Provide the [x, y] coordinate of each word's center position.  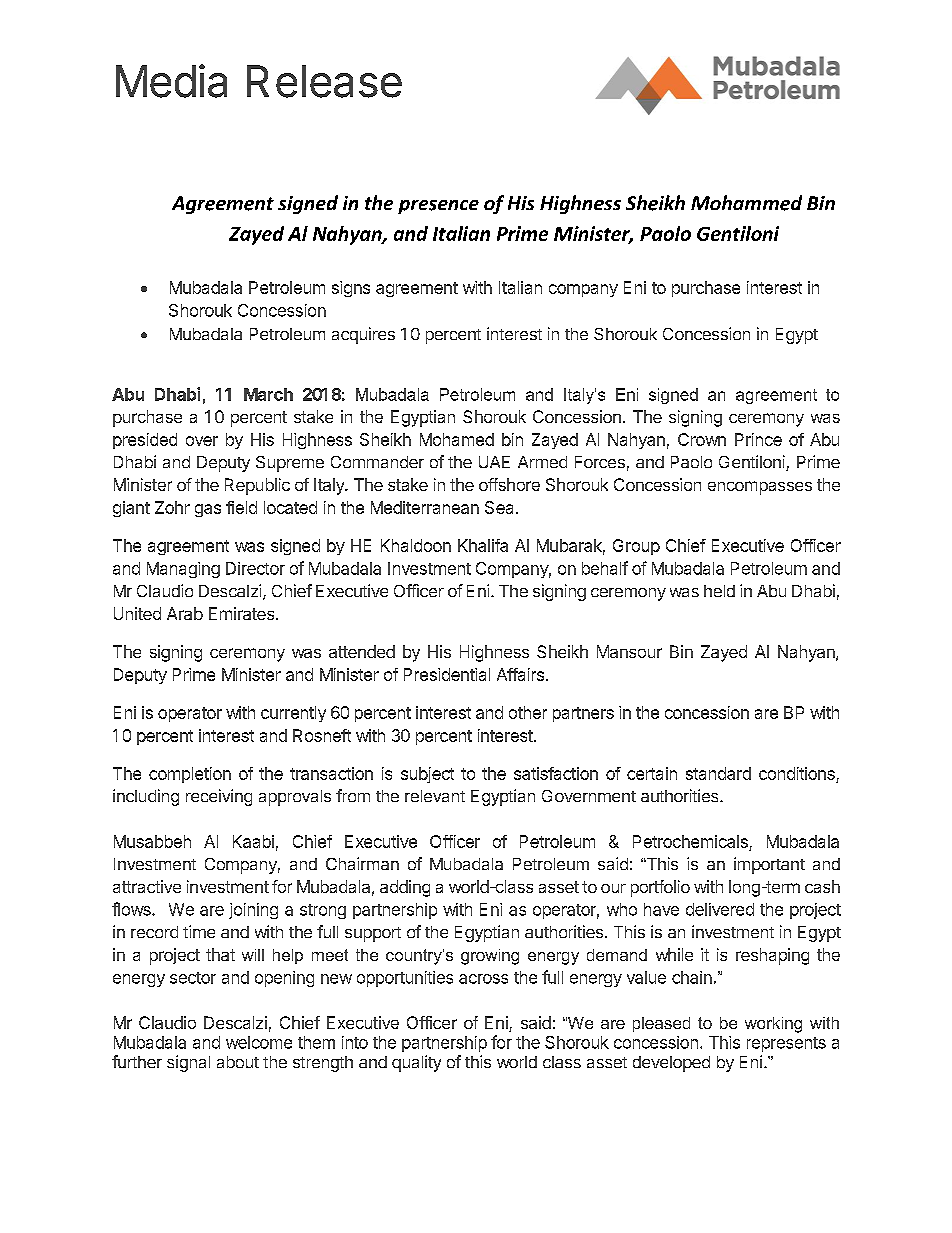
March [268, 394]
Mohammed [746, 203]
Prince [758, 439]
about [238, 1062]
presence [438, 207]
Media [171, 81]
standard [718, 773]
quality [416, 1063]
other [528, 712]
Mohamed [457, 439]
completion [190, 775]
